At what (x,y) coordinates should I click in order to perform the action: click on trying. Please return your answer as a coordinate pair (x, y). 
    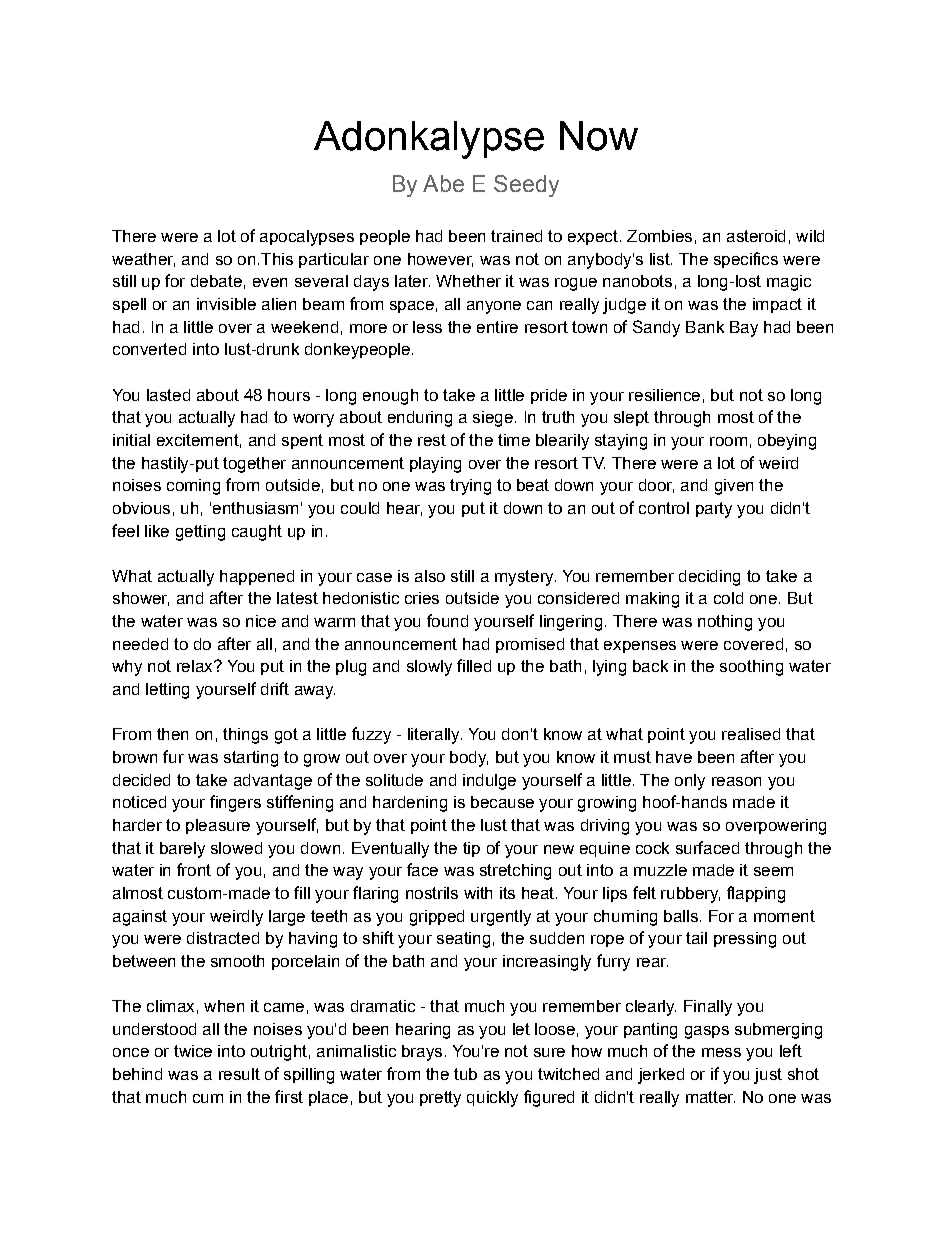
    Looking at the image, I should click on (470, 487).
